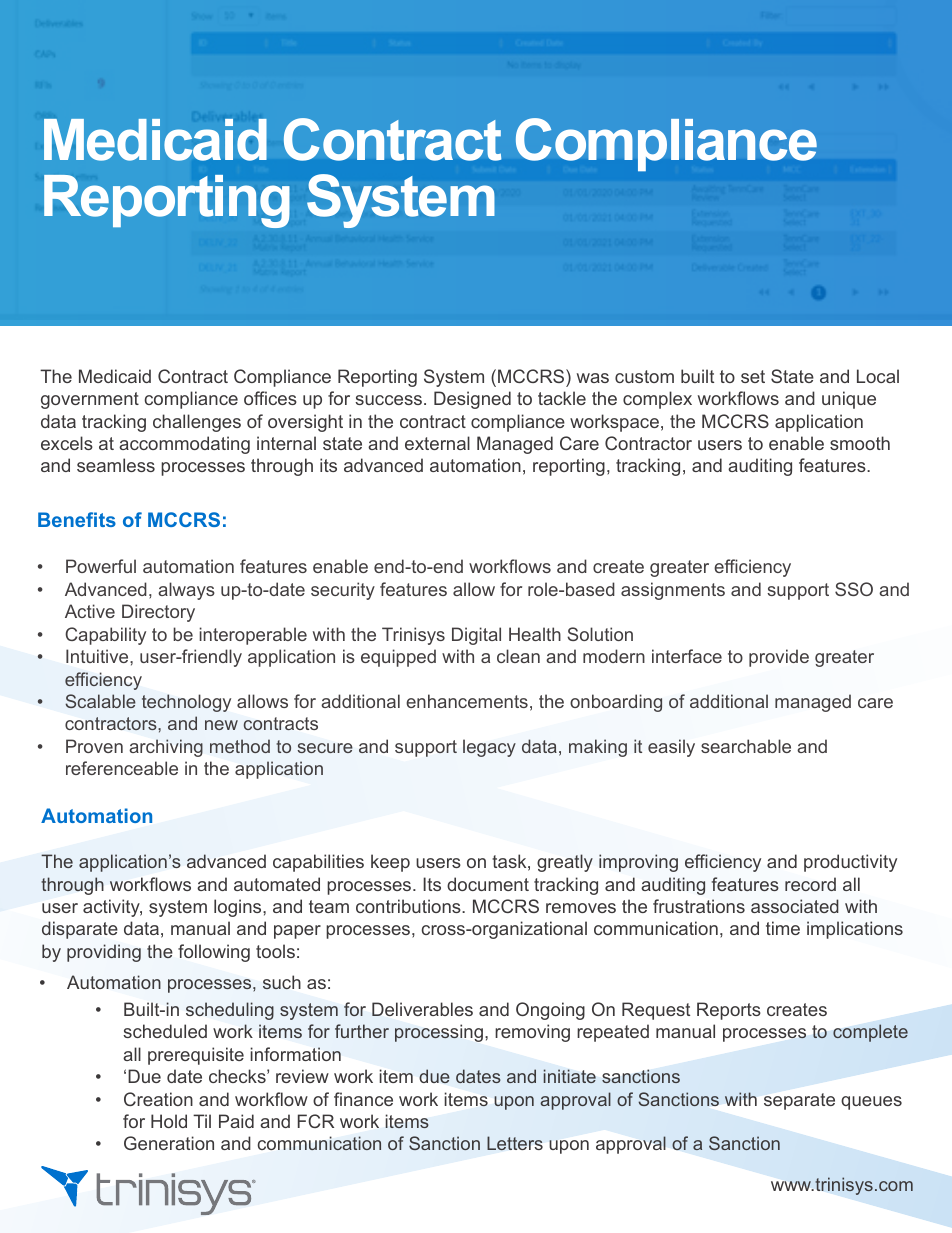 Image resolution: width=952 pixels, height=1233 pixels. Describe the element at coordinates (779, 658) in the document. I see `provide` at that location.
